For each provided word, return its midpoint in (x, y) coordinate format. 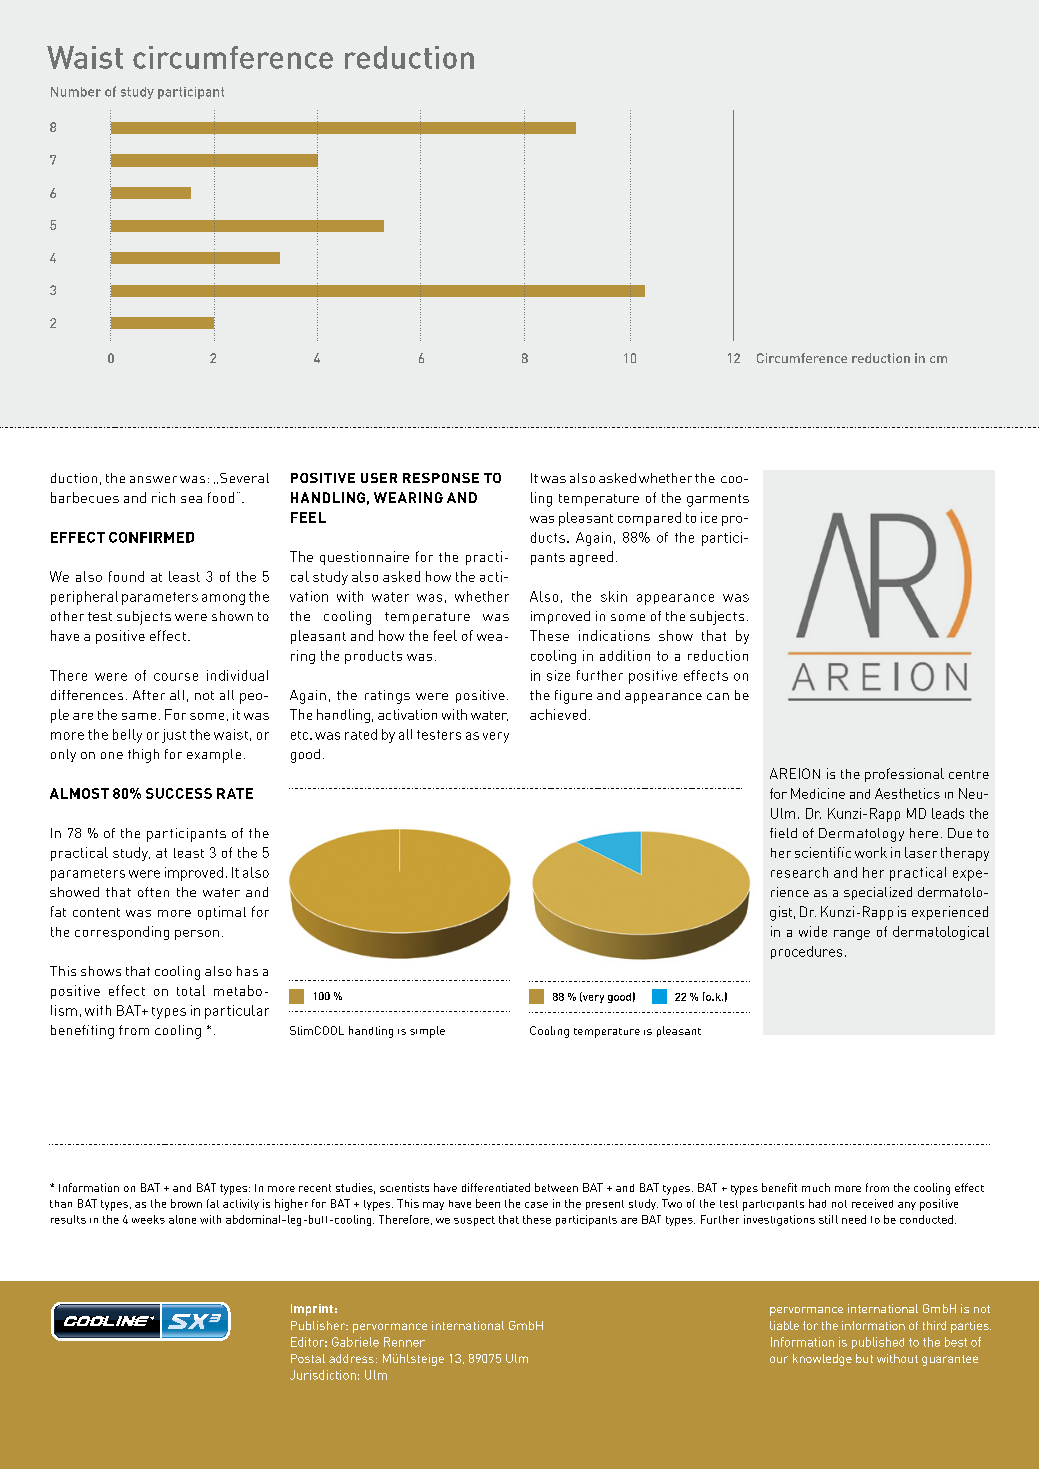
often (153, 892)
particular (237, 1012)
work (871, 852)
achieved (558, 714)
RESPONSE (441, 478)
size (558, 675)
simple (427, 1032)
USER (379, 478)
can (718, 696)
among (223, 599)
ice (709, 517)
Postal (308, 1358)
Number (76, 92)
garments (718, 500)
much (816, 1187)
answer (153, 479)
